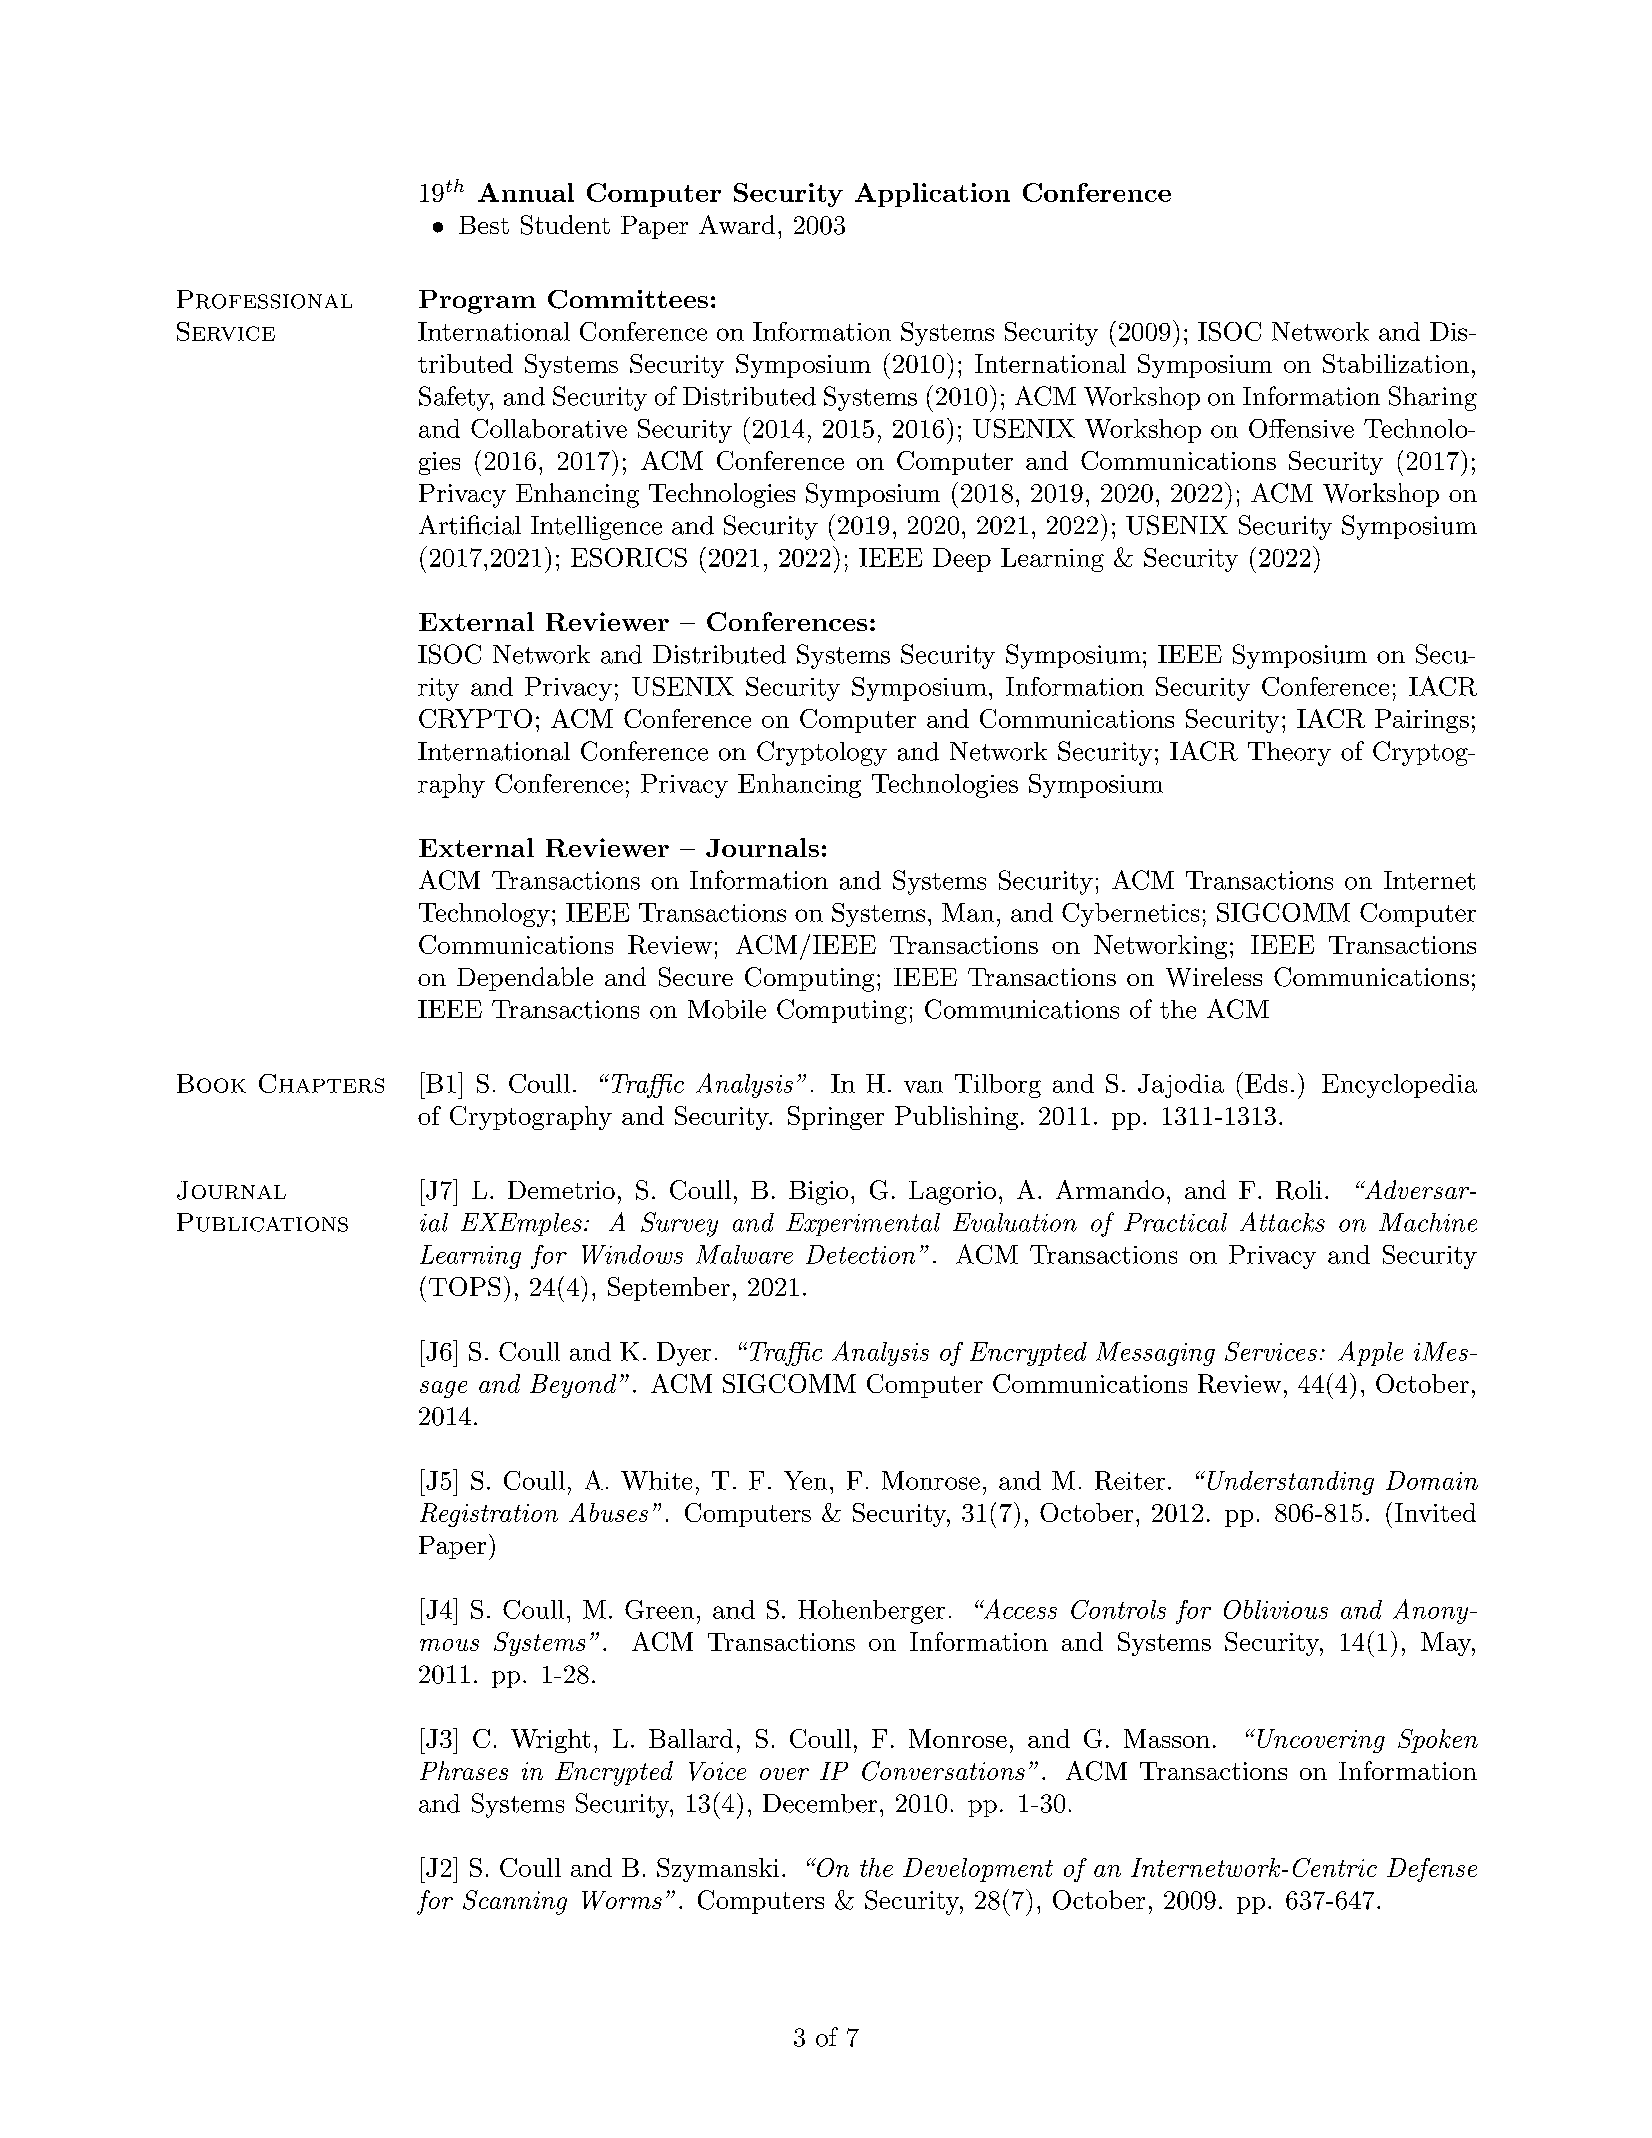 This screenshot has width=1652, height=2138. I want to click on Beyond, so click(573, 1386).
